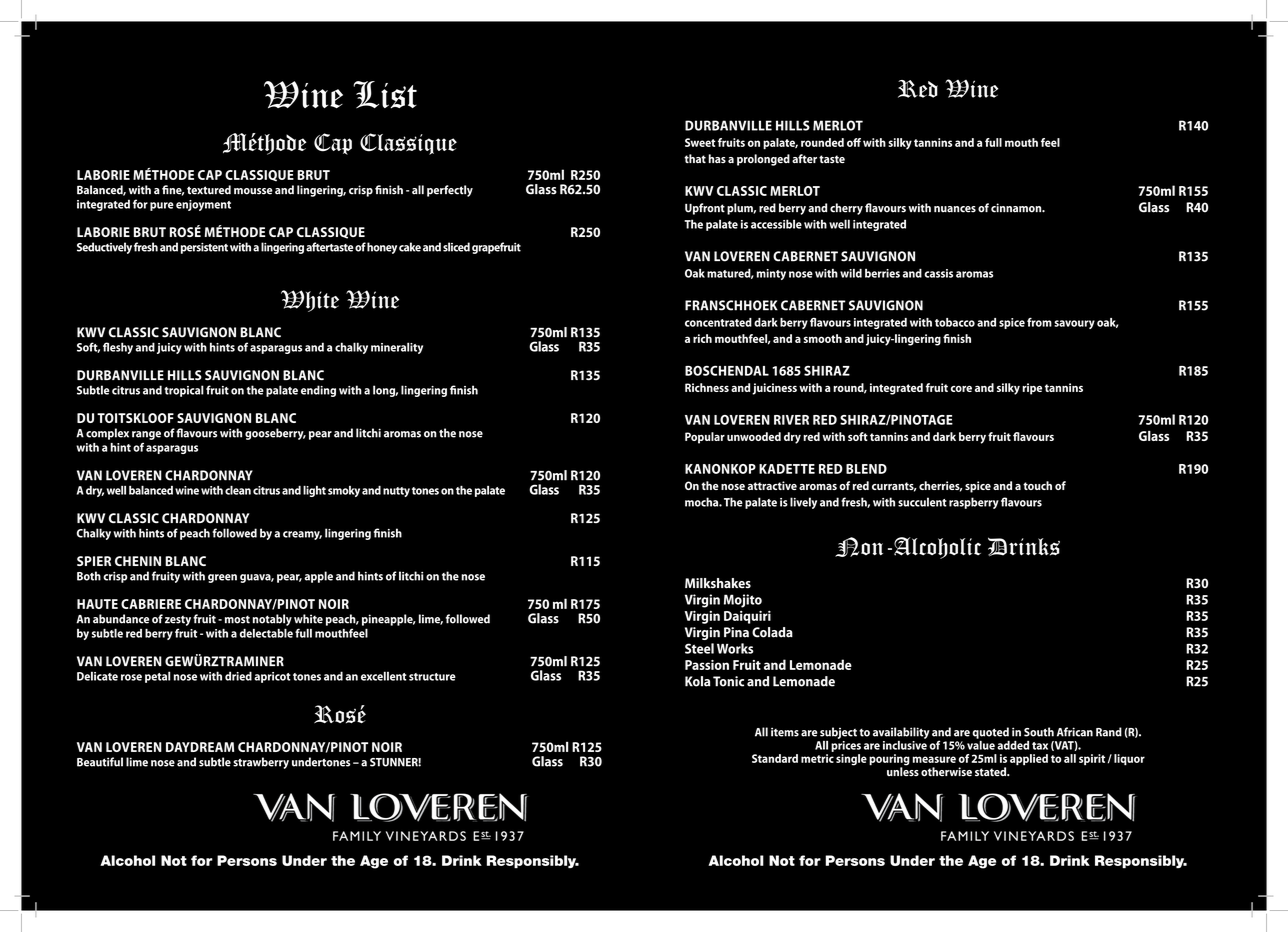  I want to click on added, so click(1013, 745).
